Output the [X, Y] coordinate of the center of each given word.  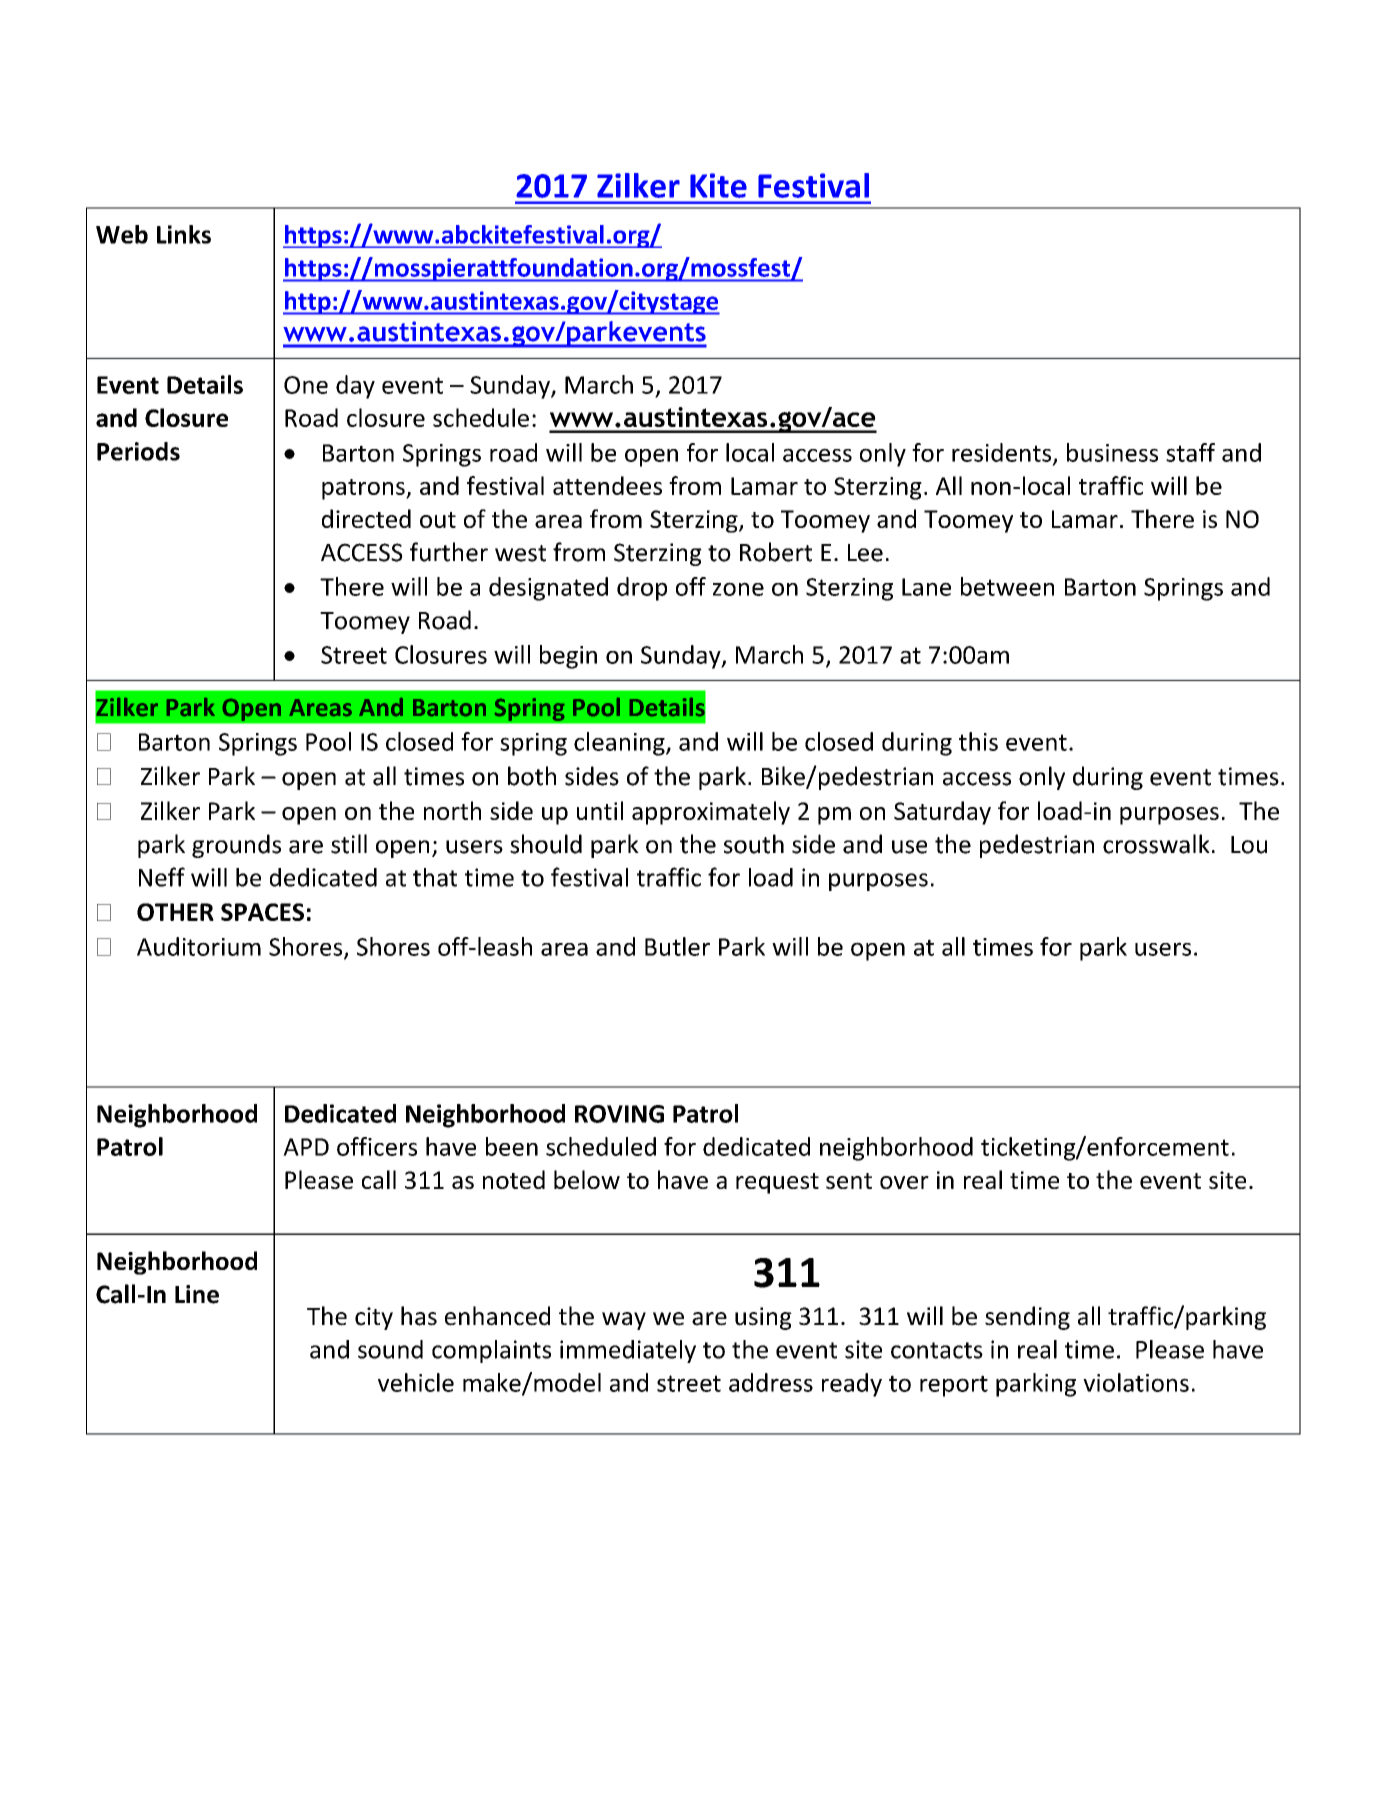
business [1112, 452]
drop [642, 589]
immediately [628, 1351]
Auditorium [199, 946]
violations [1136, 1382]
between [1007, 586]
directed [366, 518]
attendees [607, 485]
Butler [677, 946]
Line [197, 1294]
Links [184, 234]
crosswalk [1156, 844]
